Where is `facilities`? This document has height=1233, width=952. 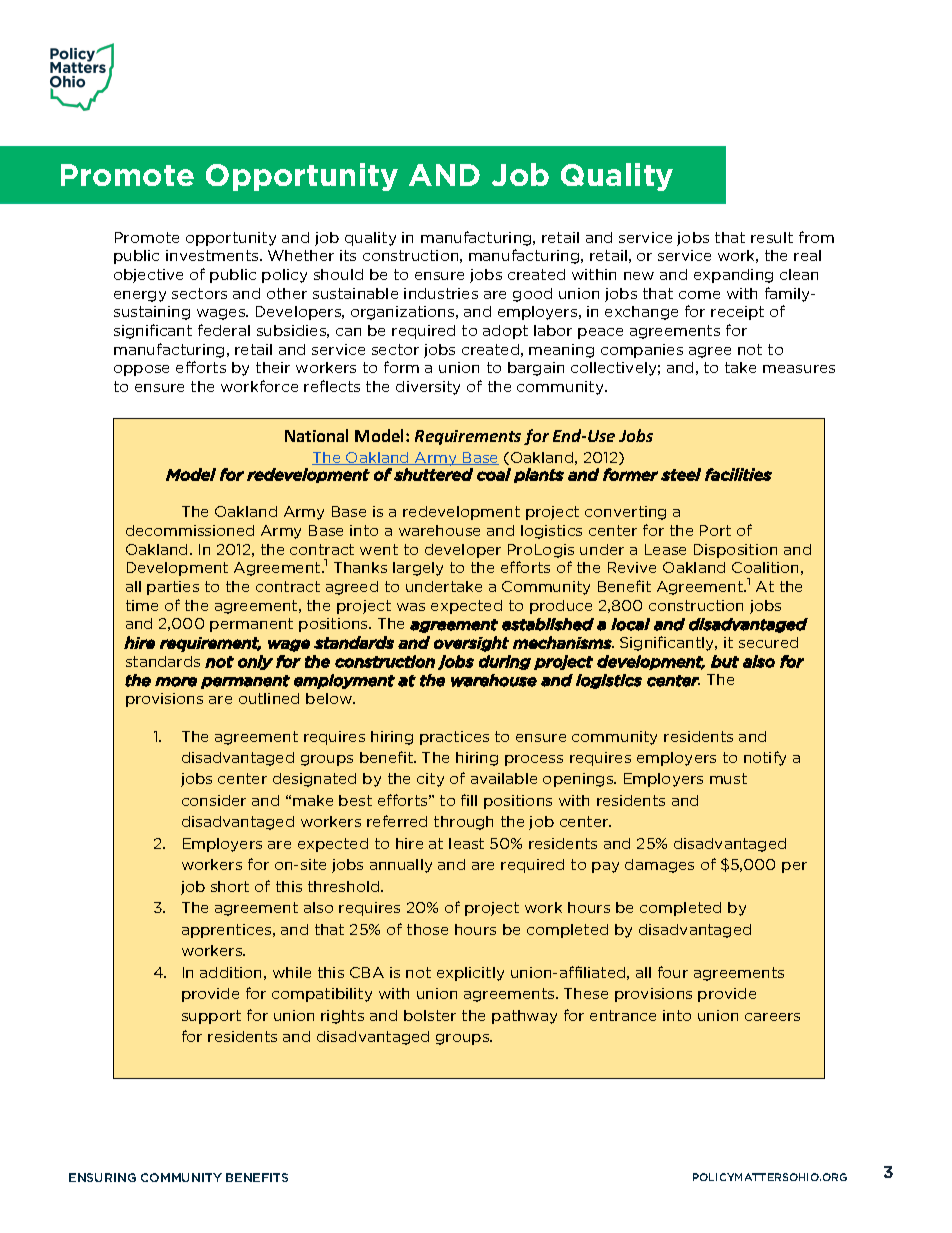
facilities is located at coordinates (738, 474).
